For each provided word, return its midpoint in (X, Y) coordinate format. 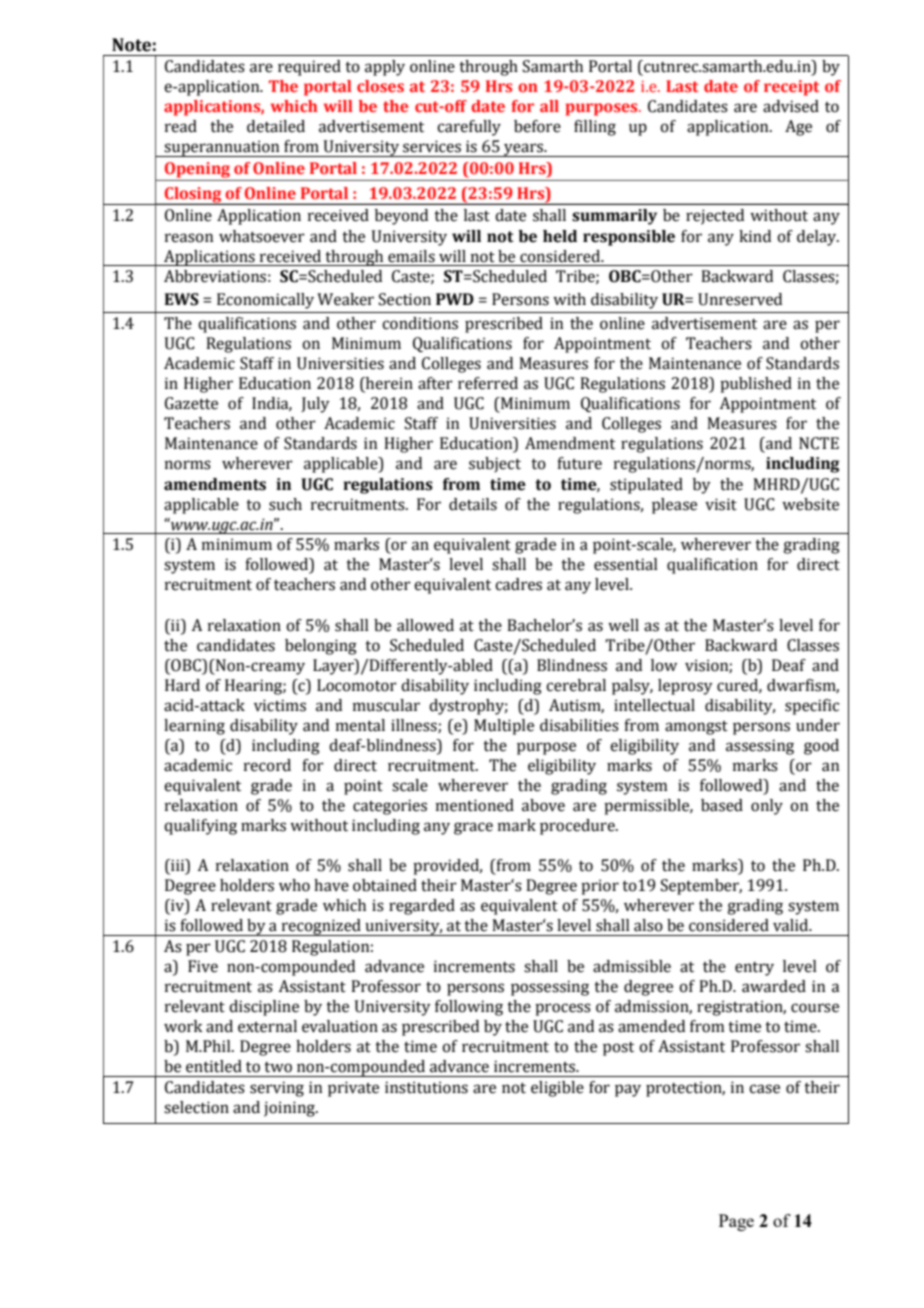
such (285, 504)
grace (473, 828)
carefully (469, 128)
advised (791, 106)
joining (290, 1109)
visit (721, 504)
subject (495, 465)
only (767, 807)
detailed (276, 126)
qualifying (200, 827)
